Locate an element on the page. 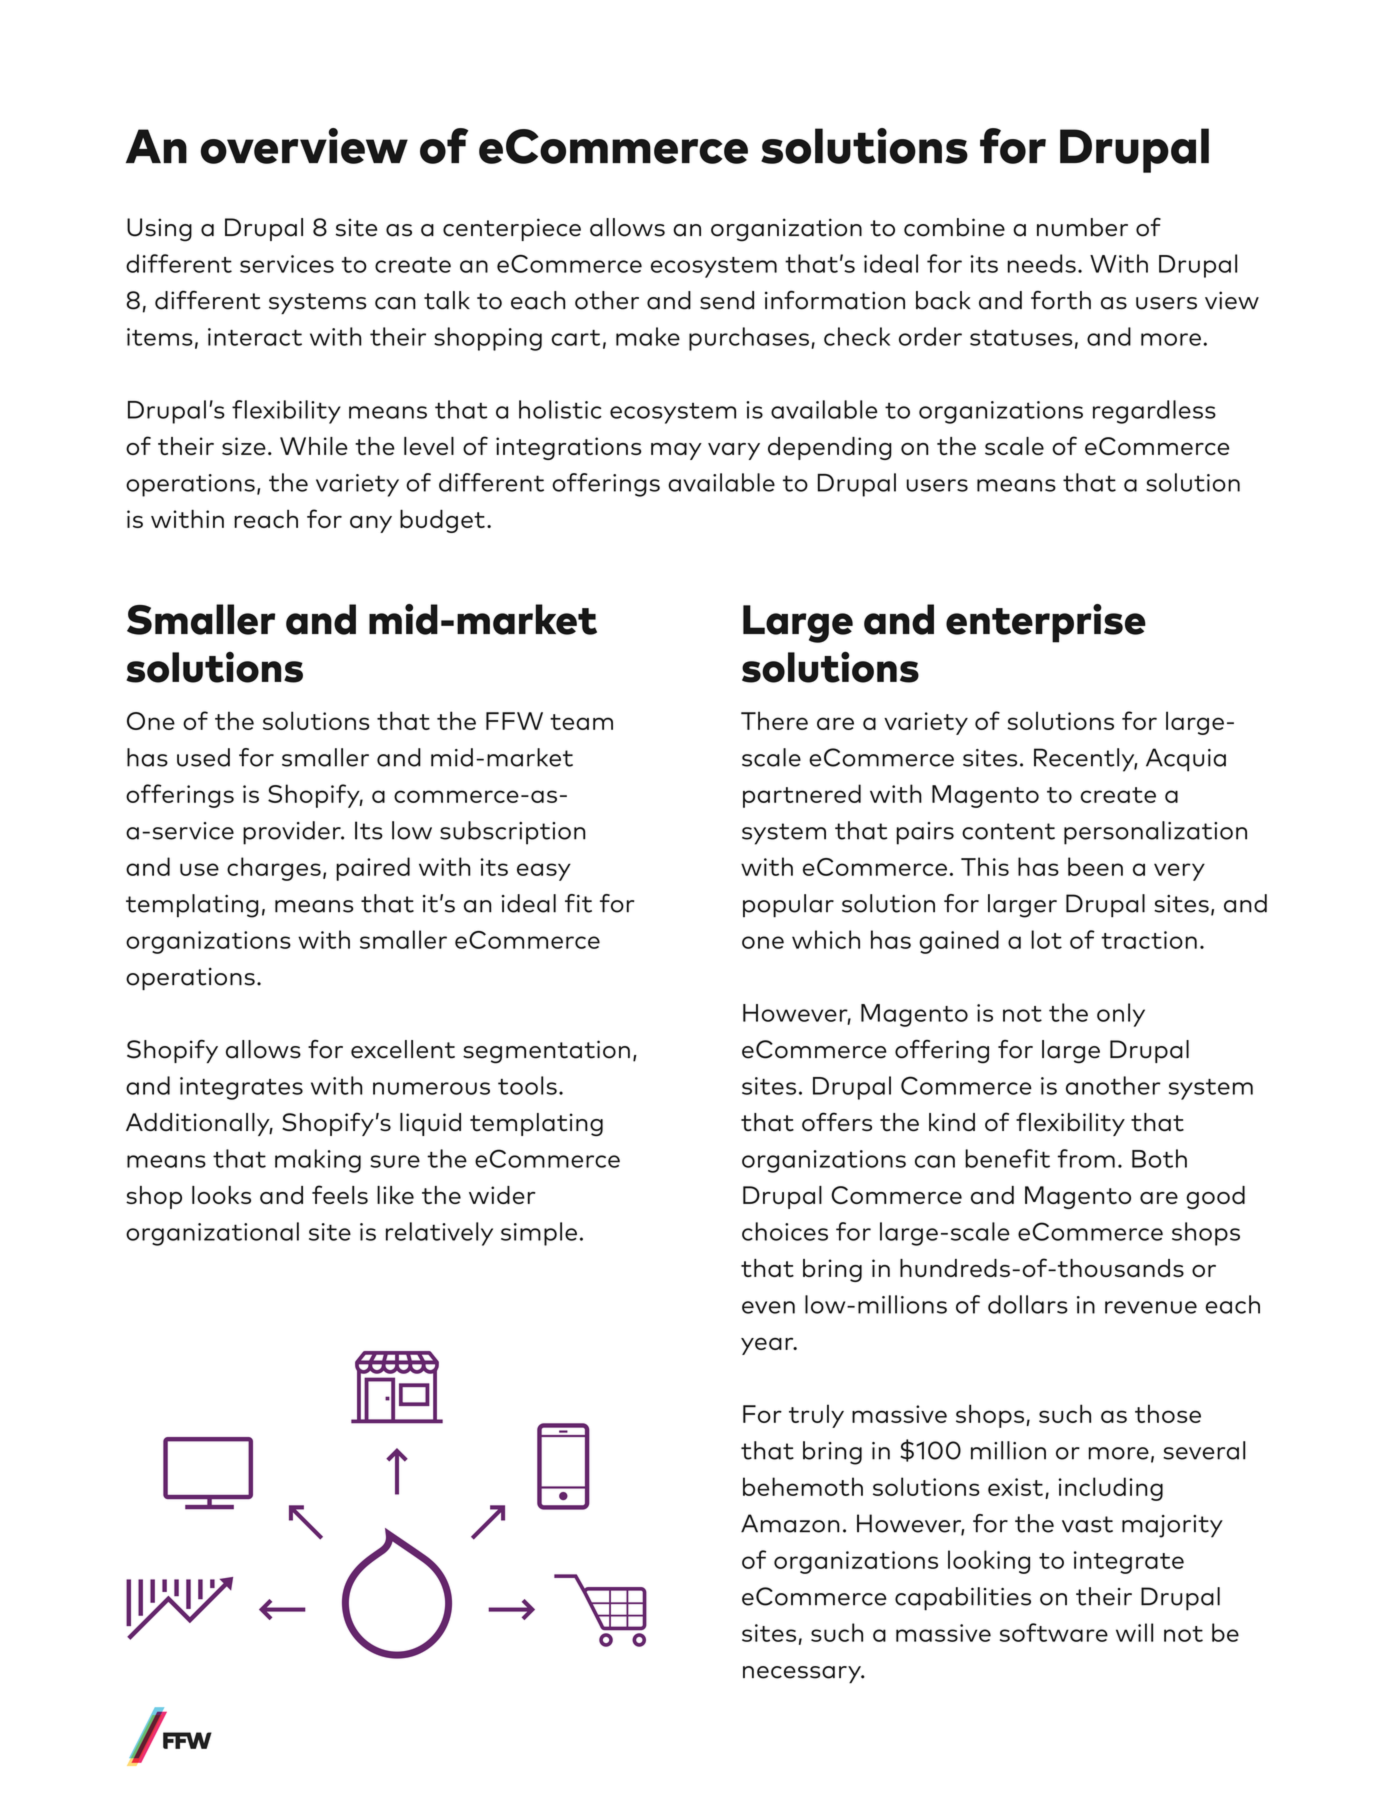 The height and width of the image is (1805, 1395). enterprise is located at coordinates (1046, 623).
